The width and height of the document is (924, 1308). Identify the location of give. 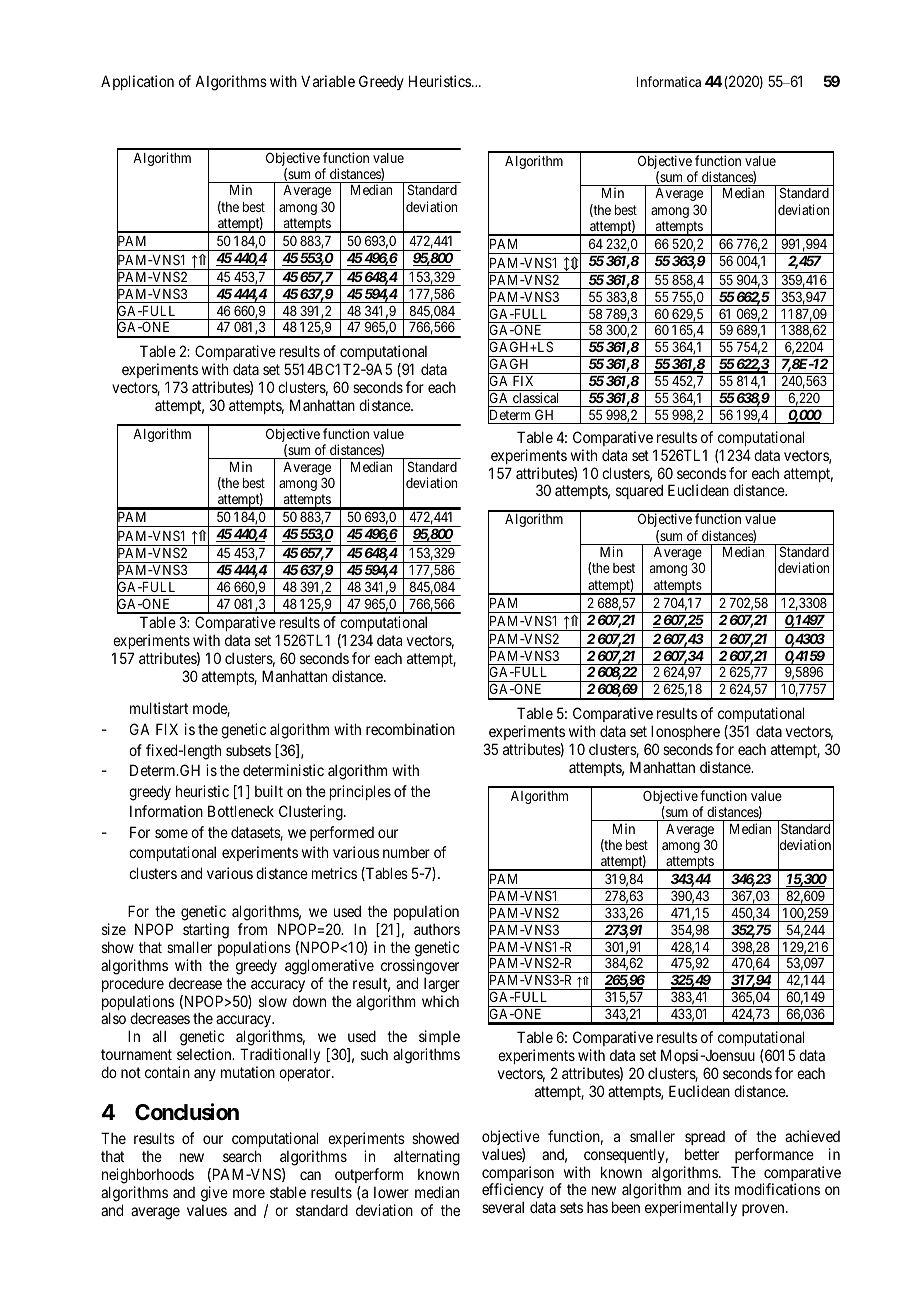
(214, 1194).
